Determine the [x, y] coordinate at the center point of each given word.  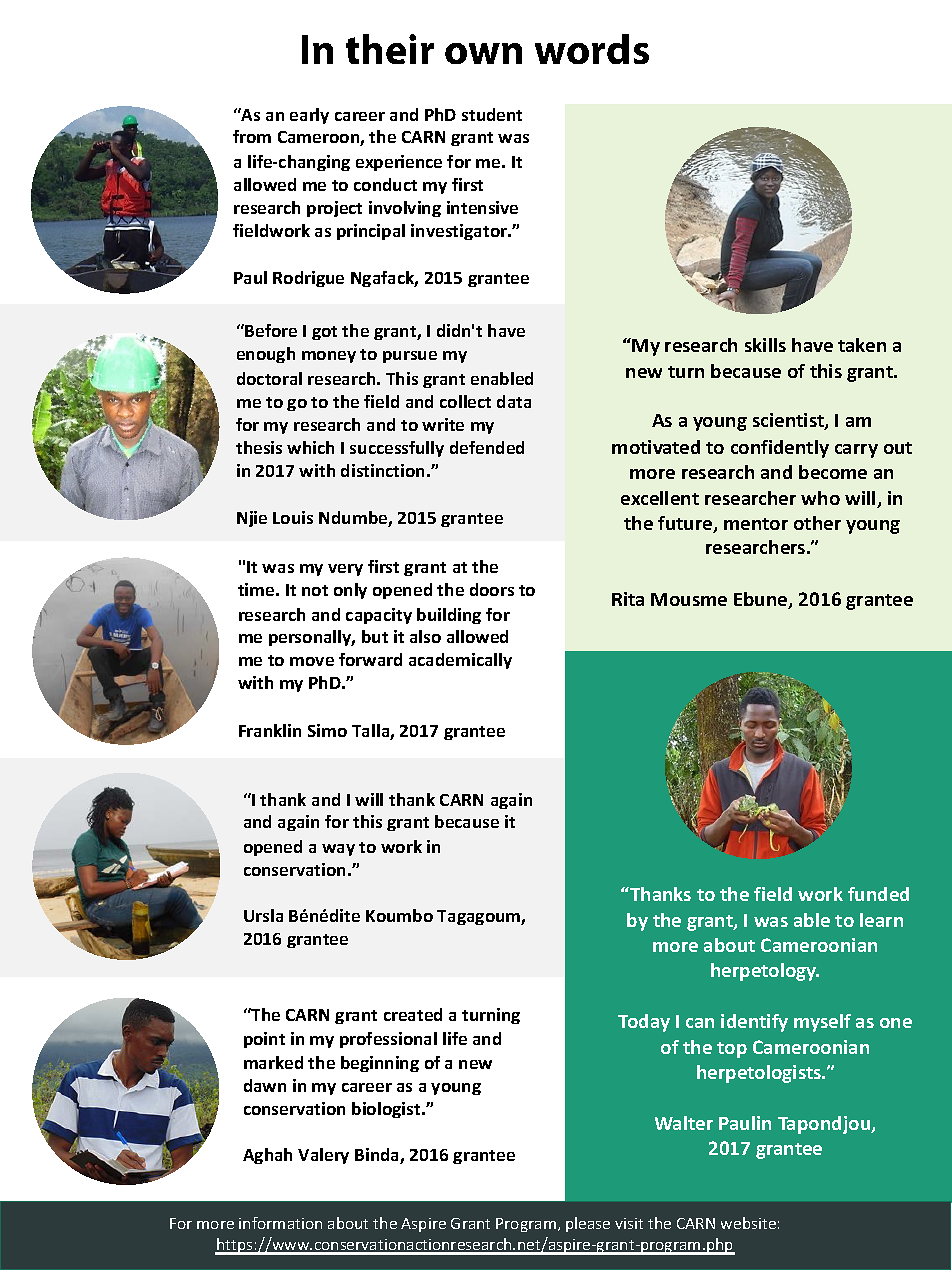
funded [878, 894]
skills [765, 345]
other [817, 523]
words [592, 49]
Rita [628, 599]
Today [644, 1023]
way [338, 850]
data [514, 401]
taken [862, 345]
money [329, 357]
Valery [323, 1156]
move [312, 661]
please [588, 1224]
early [309, 116]
